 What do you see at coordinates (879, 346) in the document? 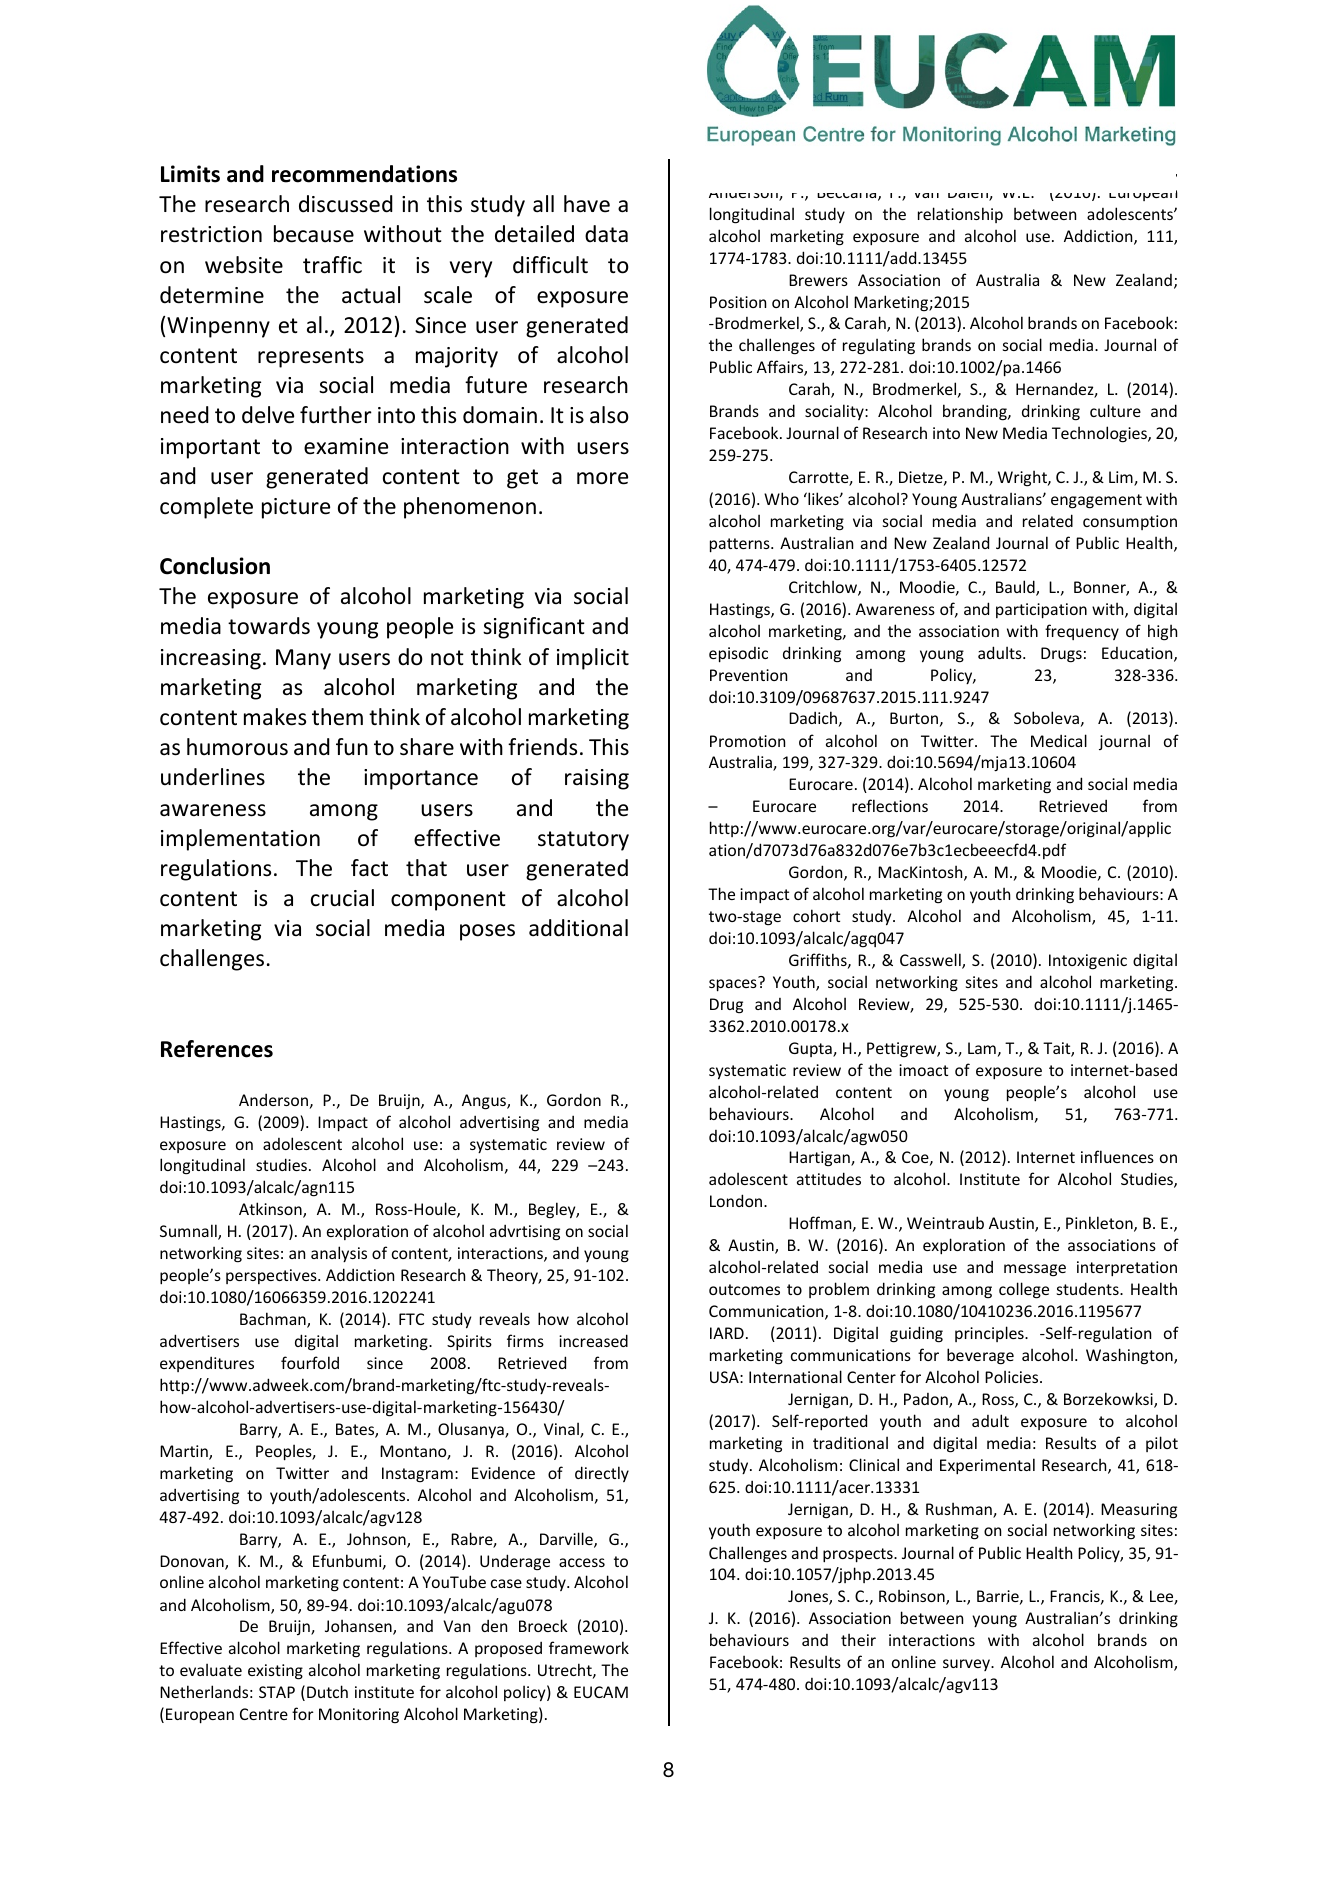
I see `regulating` at bounding box center [879, 346].
